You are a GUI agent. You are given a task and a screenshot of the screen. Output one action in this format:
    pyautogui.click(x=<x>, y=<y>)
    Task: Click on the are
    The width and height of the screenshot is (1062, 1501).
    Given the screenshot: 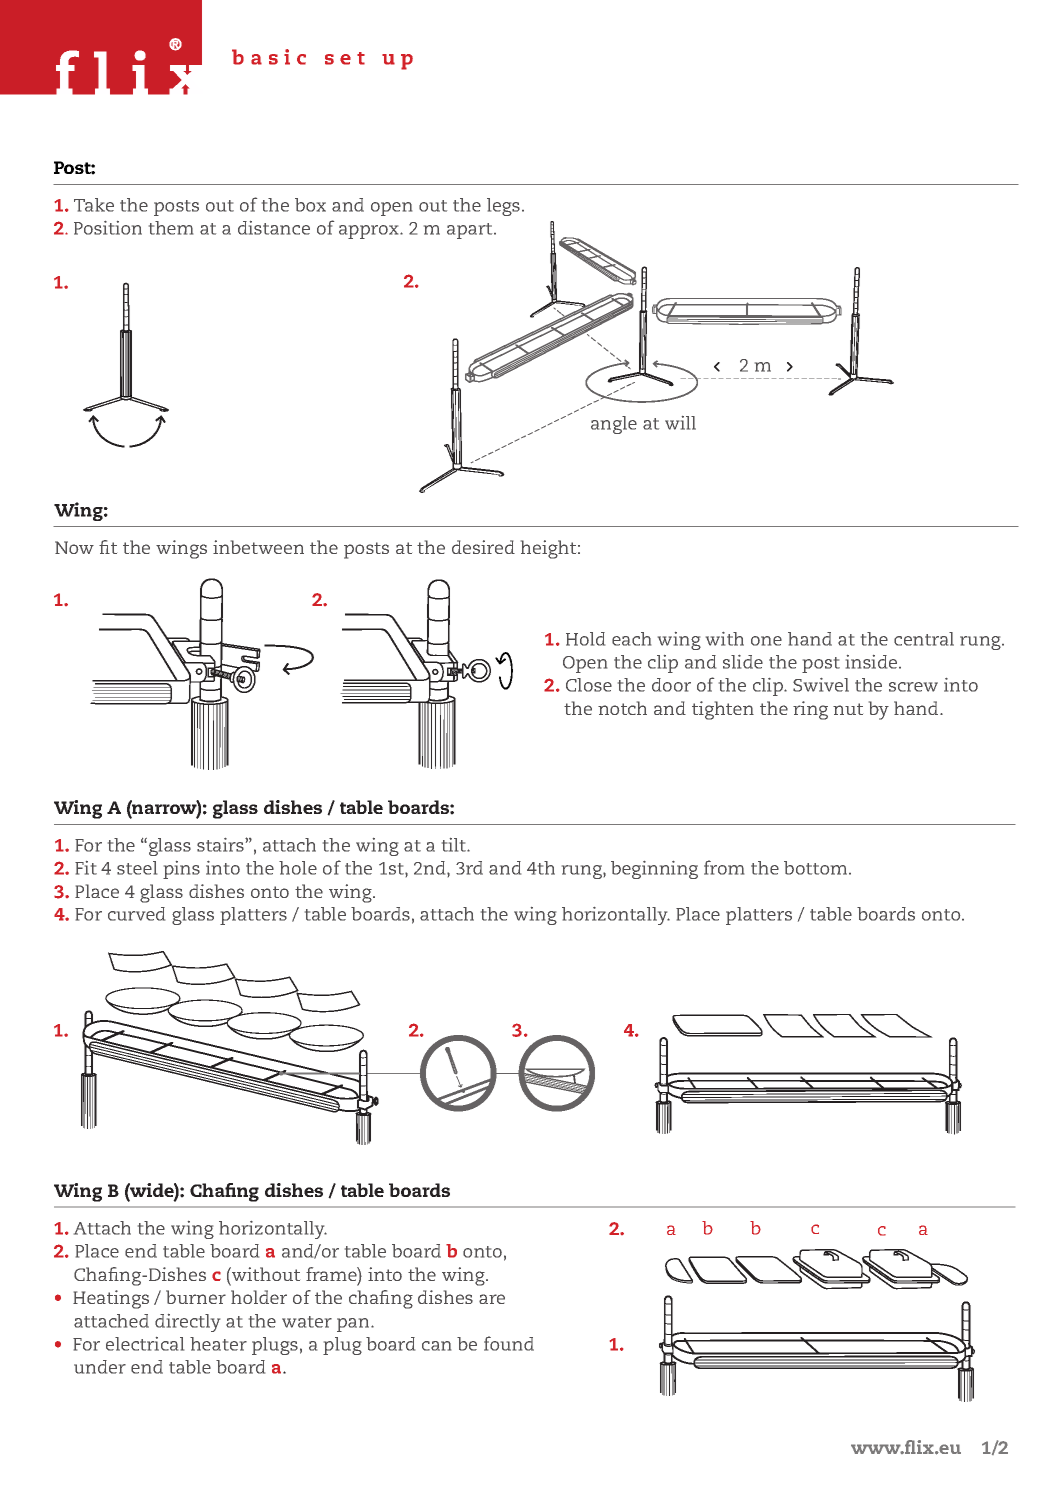 What is the action you would take?
    pyautogui.click(x=492, y=1299)
